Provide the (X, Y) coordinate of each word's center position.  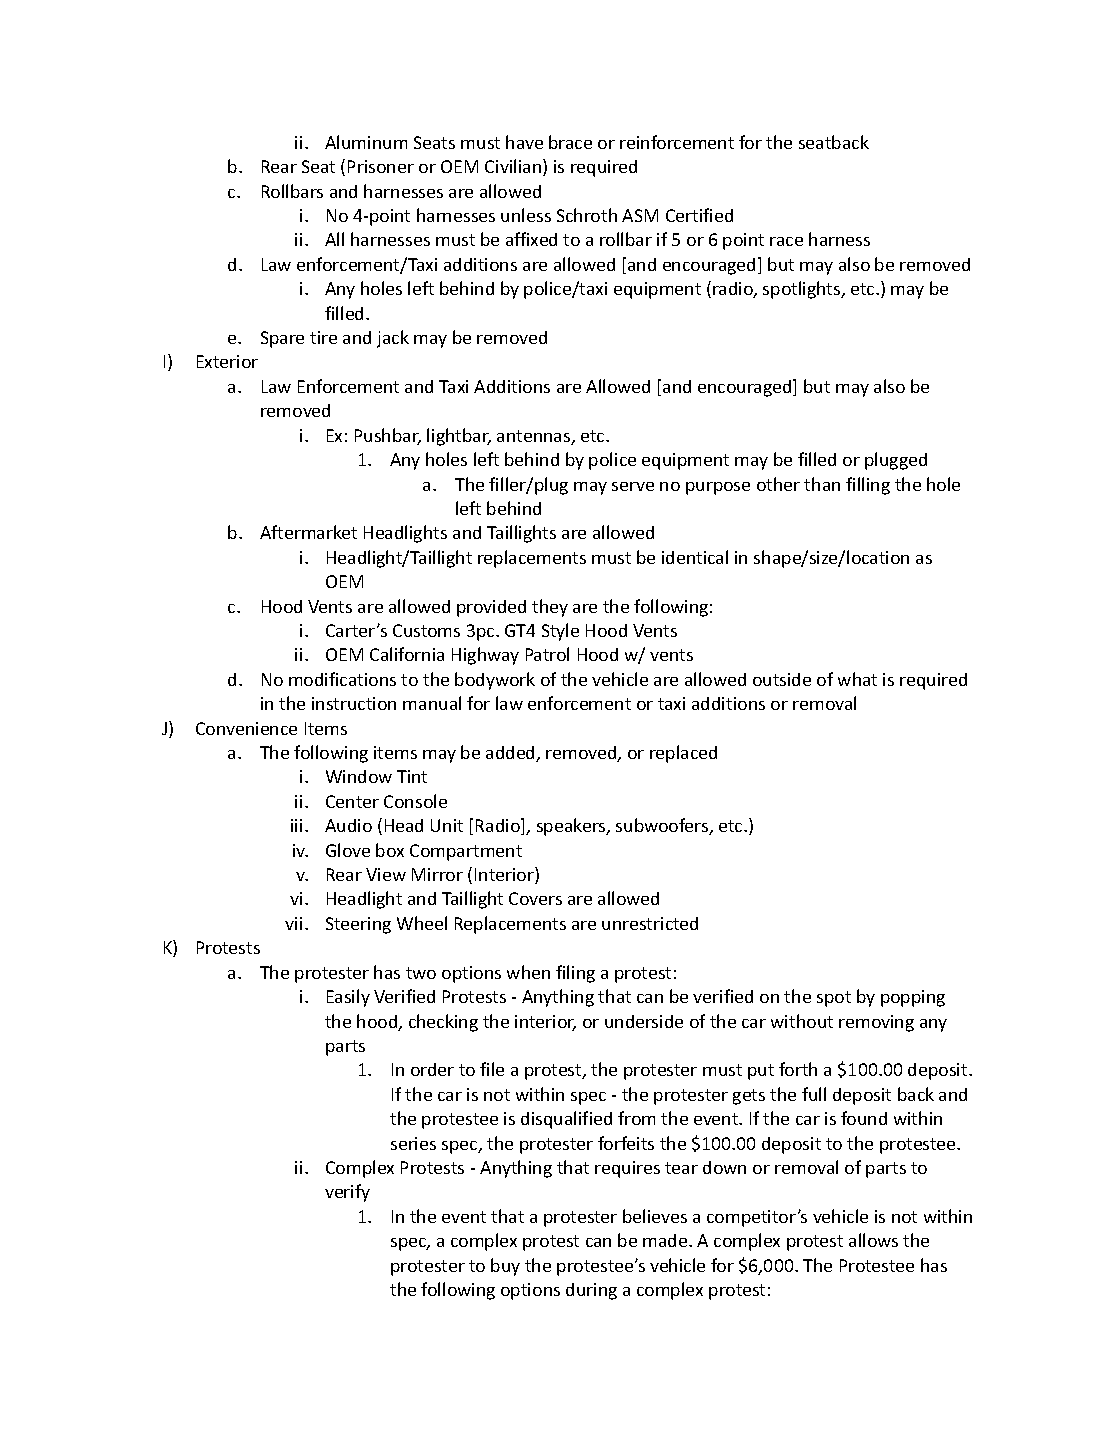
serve (633, 486)
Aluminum (366, 142)
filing (575, 974)
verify (347, 1193)
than (822, 484)
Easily (348, 998)
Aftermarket (308, 532)
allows (873, 1240)
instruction (354, 703)
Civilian (514, 167)
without (802, 1021)
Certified (699, 215)
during (591, 1291)
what (857, 679)
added (511, 754)
